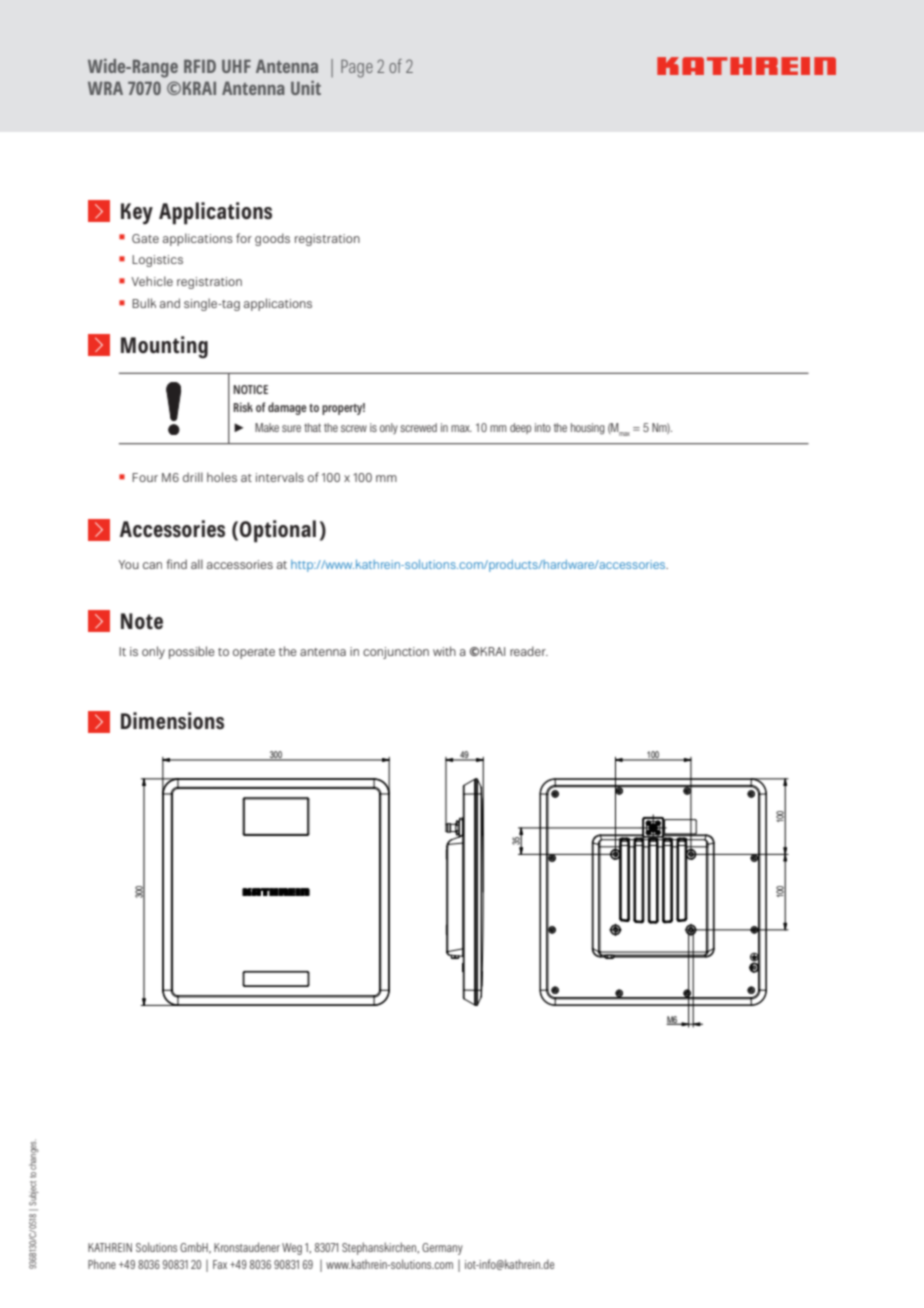  I want to click on RFID, so click(200, 66).
